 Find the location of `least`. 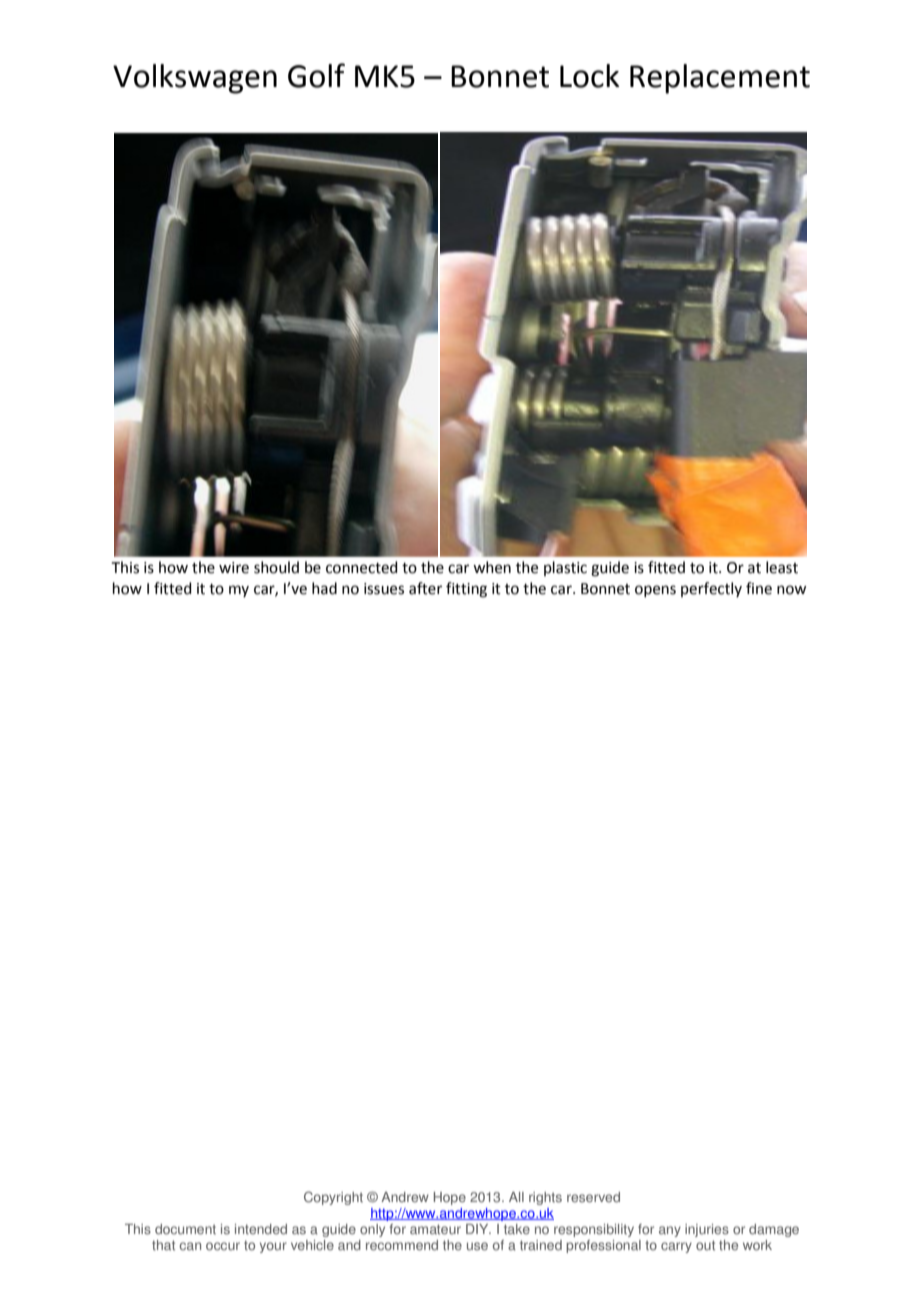

least is located at coordinates (782, 567).
